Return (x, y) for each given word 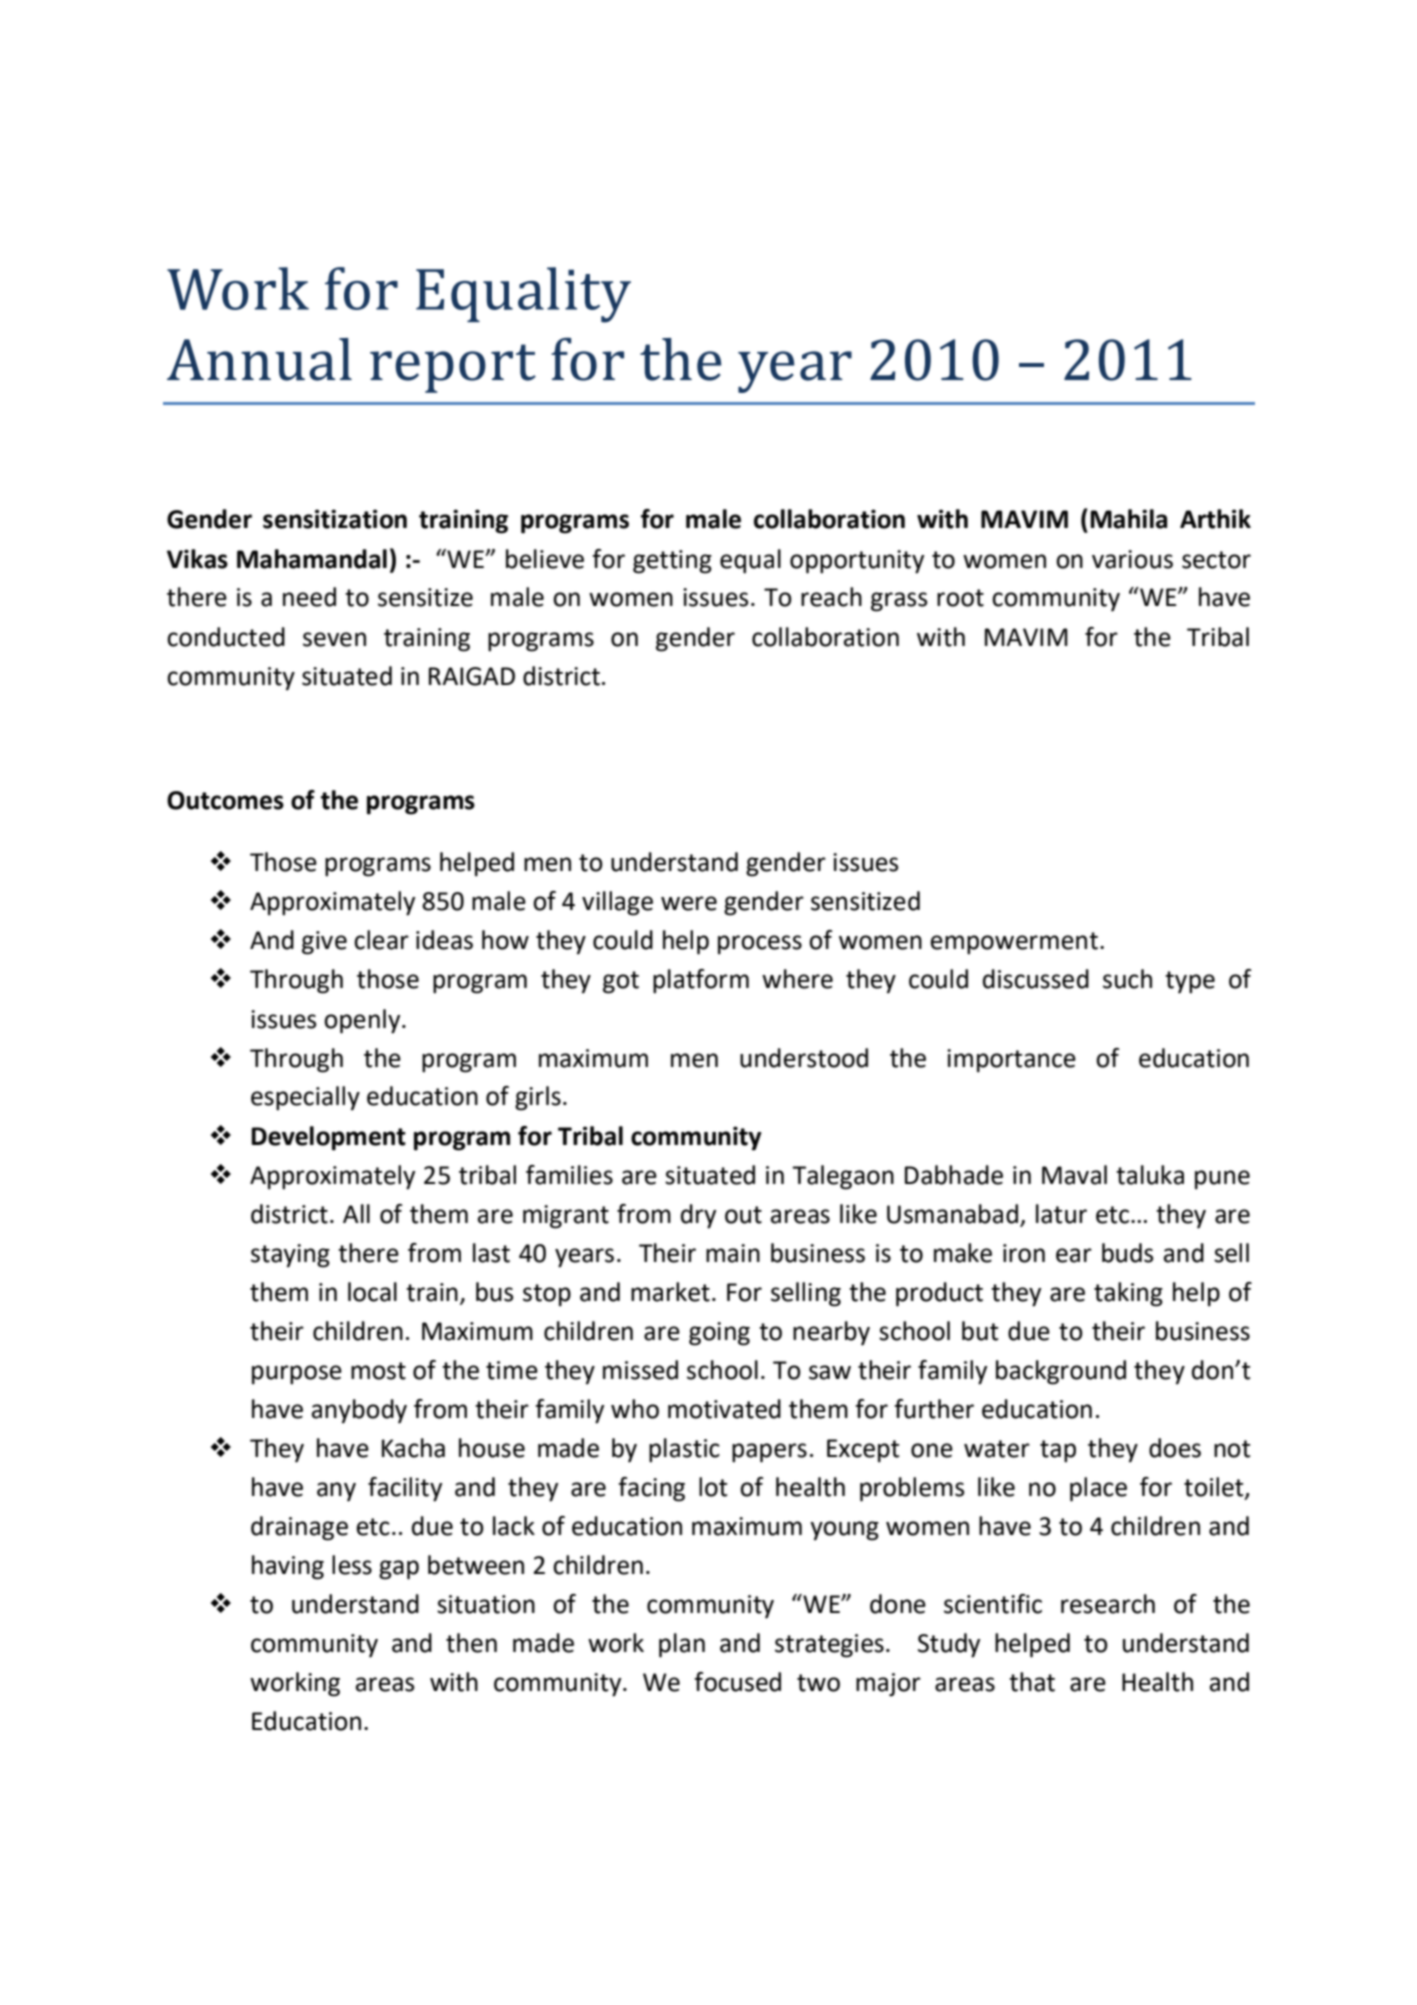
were (689, 903)
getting (672, 562)
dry (698, 1216)
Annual (259, 359)
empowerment (1014, 943)
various (1132, 559)
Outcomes (225, 800)
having (288, 1567)
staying (290, 1256)
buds (1127, 1253)
